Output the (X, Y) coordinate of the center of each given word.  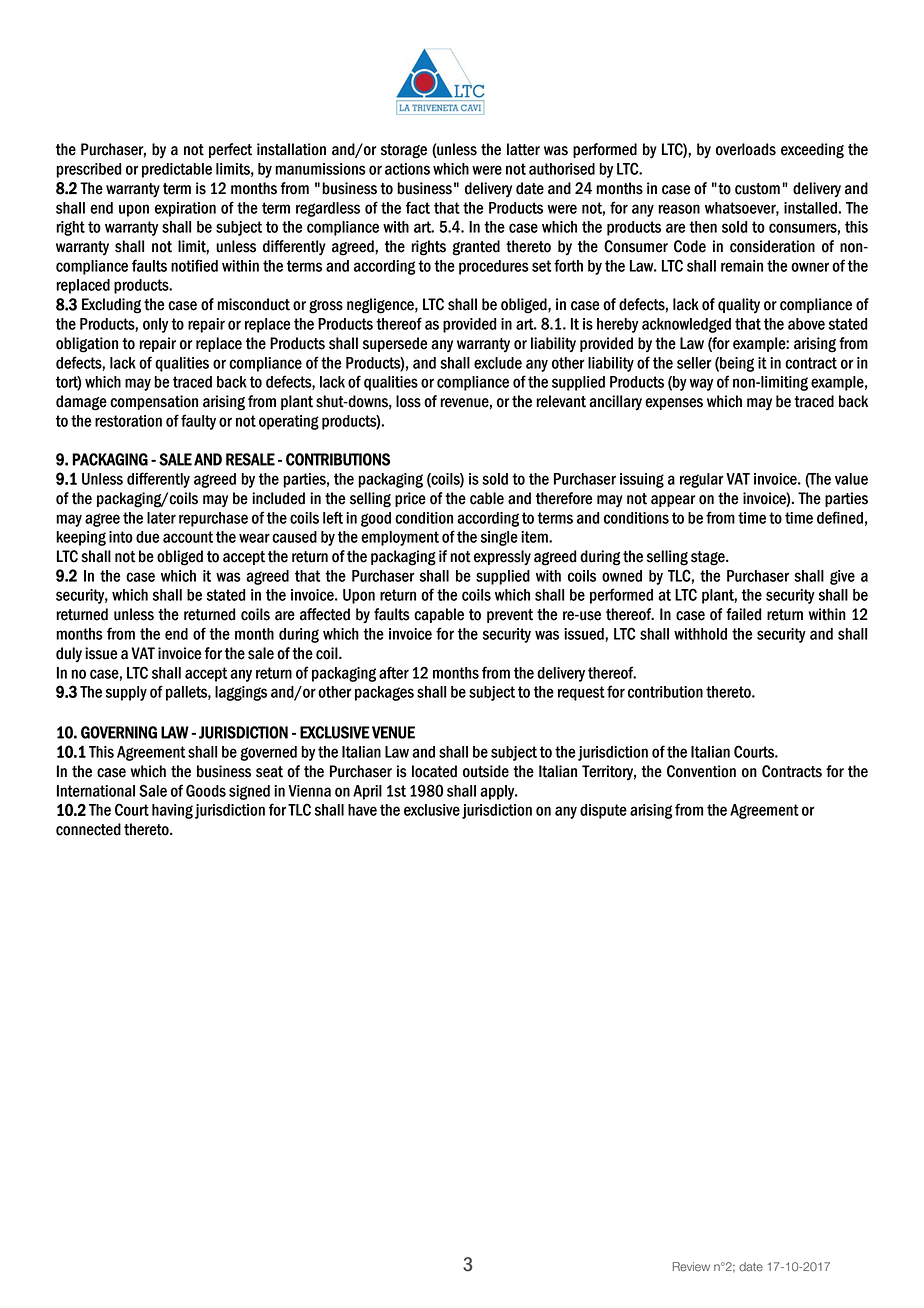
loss (408, 401)
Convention (701, 771)
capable (439, 615)
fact (418, 207)
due (147, 537)
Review (691, 1267)
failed (744, 614)
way (701, 384)
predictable (177, 170)
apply (498, 792)
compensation (154, 402)
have (362, 810)
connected (88, 829)
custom (757, 189)
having (172, 811)
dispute (603, 811)
